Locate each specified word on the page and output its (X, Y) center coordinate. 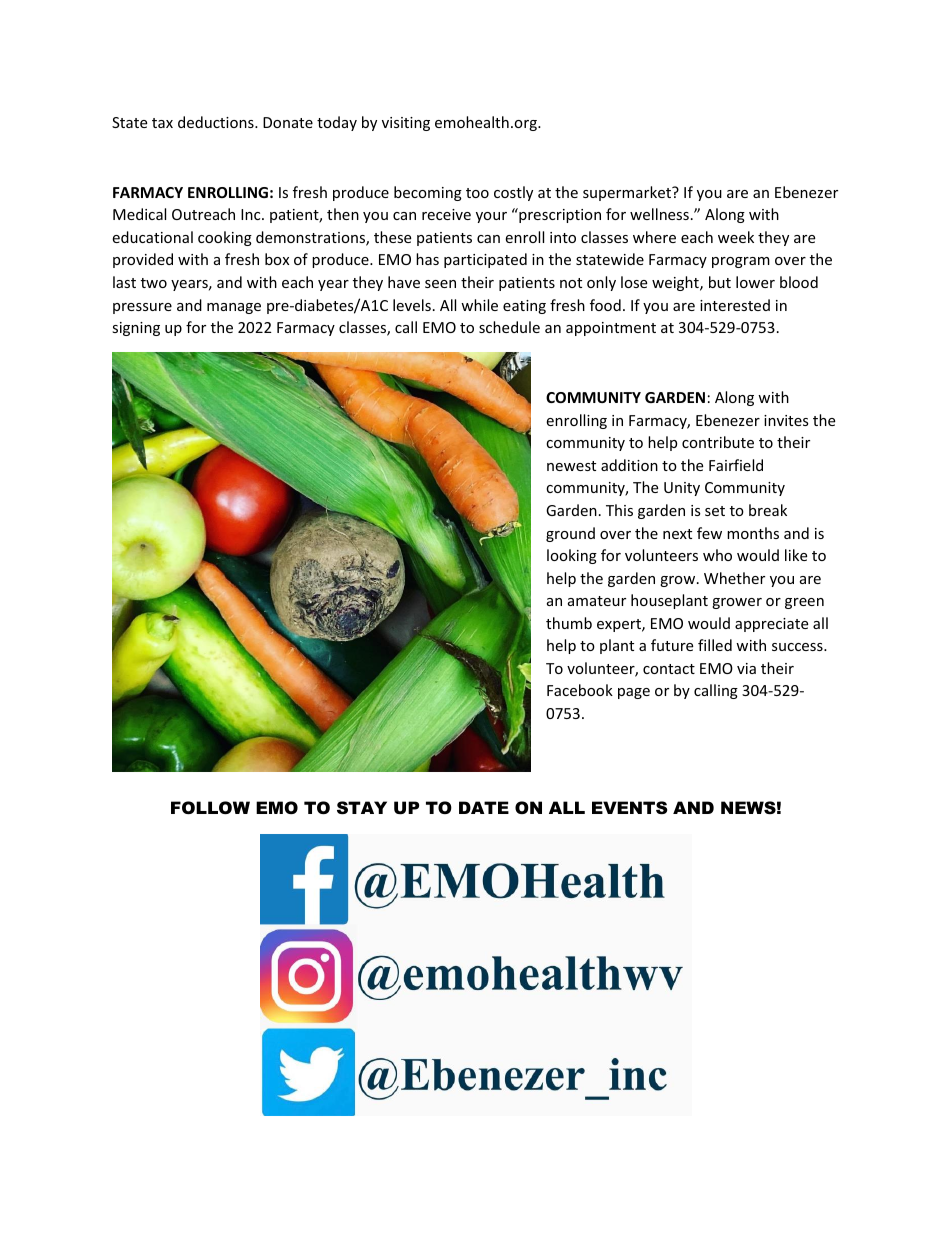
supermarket (628, 193)
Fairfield (736, 465)
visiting (406, 124)
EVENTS (629, 807)
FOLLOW (210, 807)
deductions (217, 122)
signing (136, 329)
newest (571, 466)
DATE (484, 807)
